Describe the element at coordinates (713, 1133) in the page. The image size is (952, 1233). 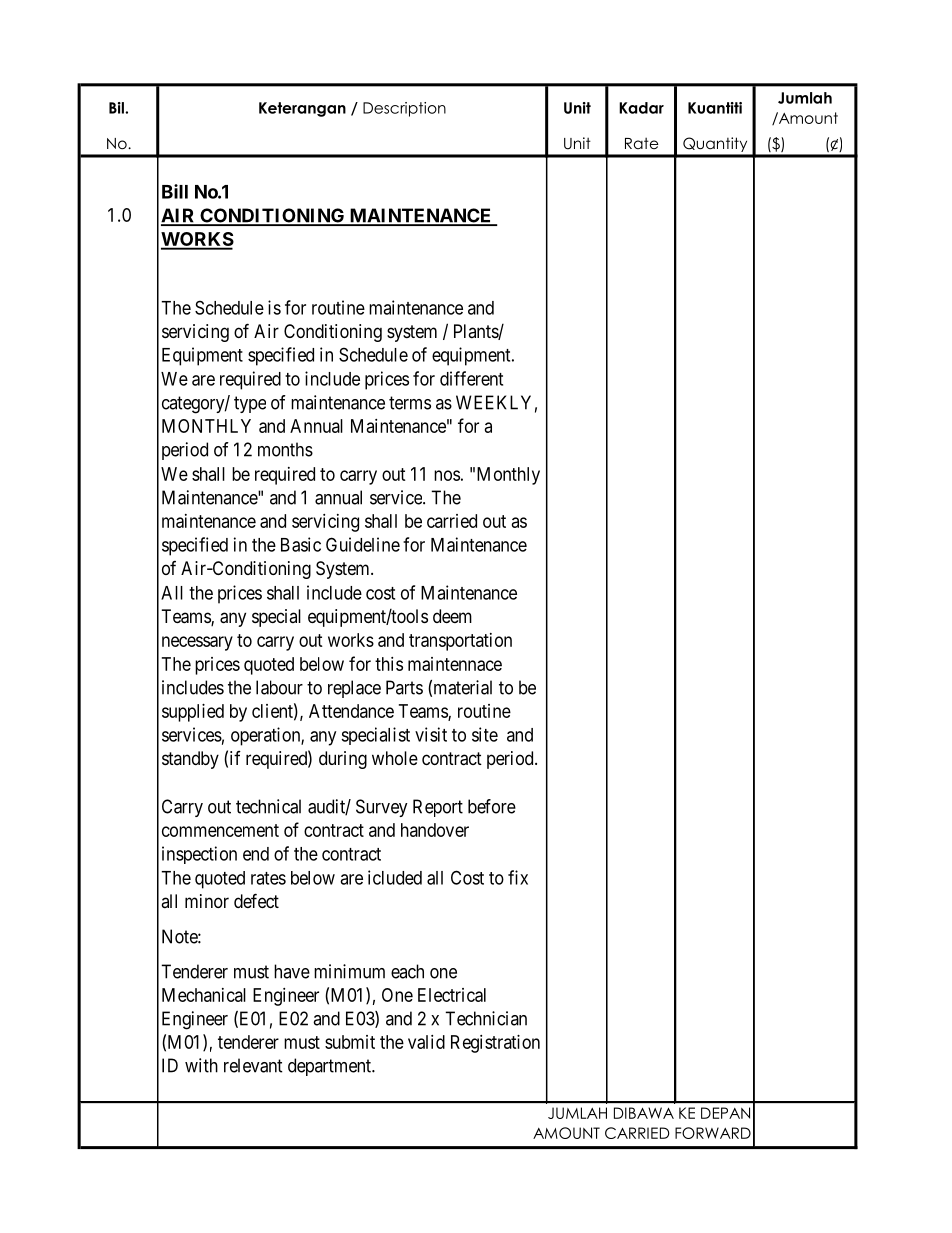
I see `FORWARD` at that location.
